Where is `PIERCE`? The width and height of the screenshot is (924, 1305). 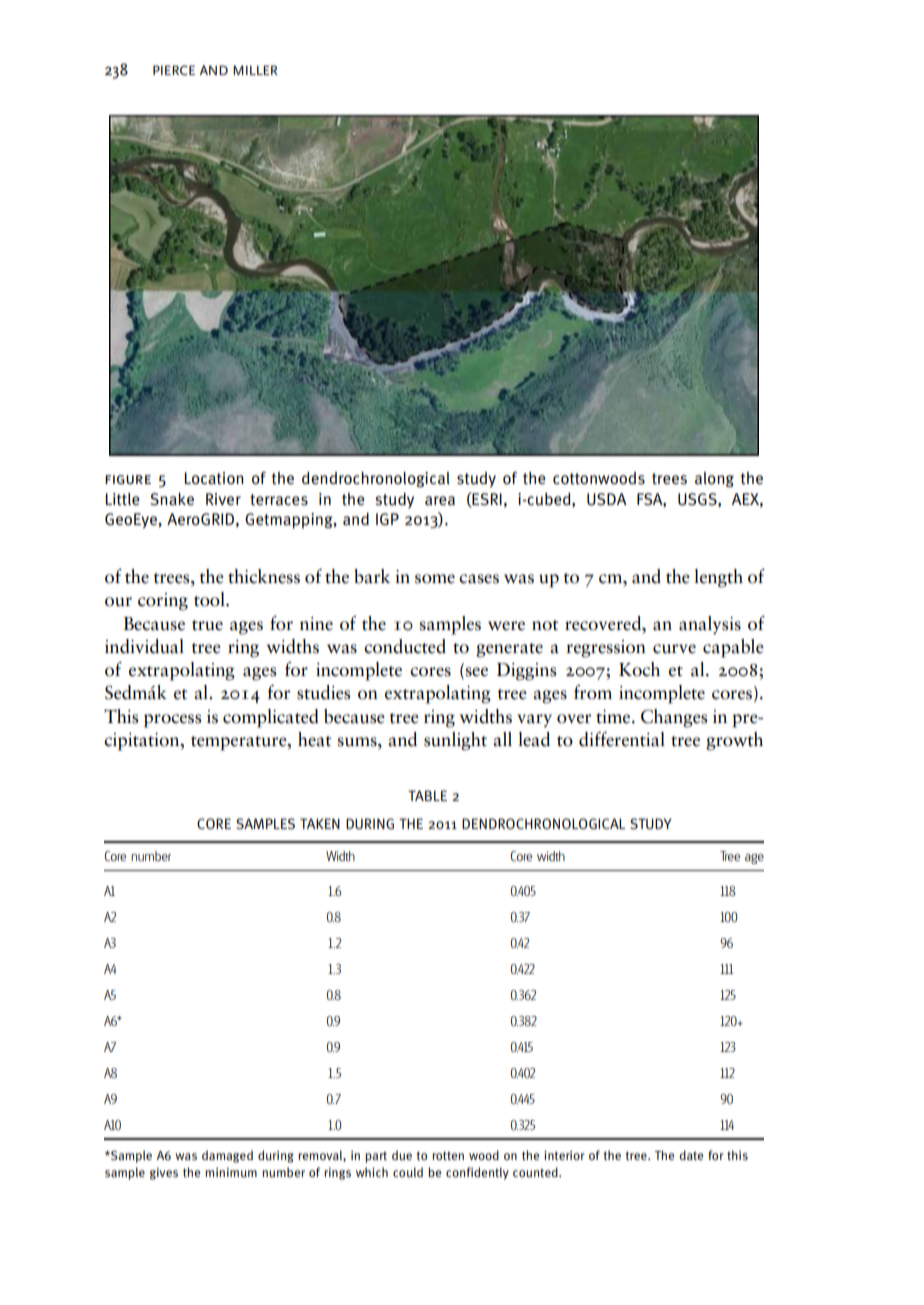 PIERCE is located at coordinates (174, 70).
